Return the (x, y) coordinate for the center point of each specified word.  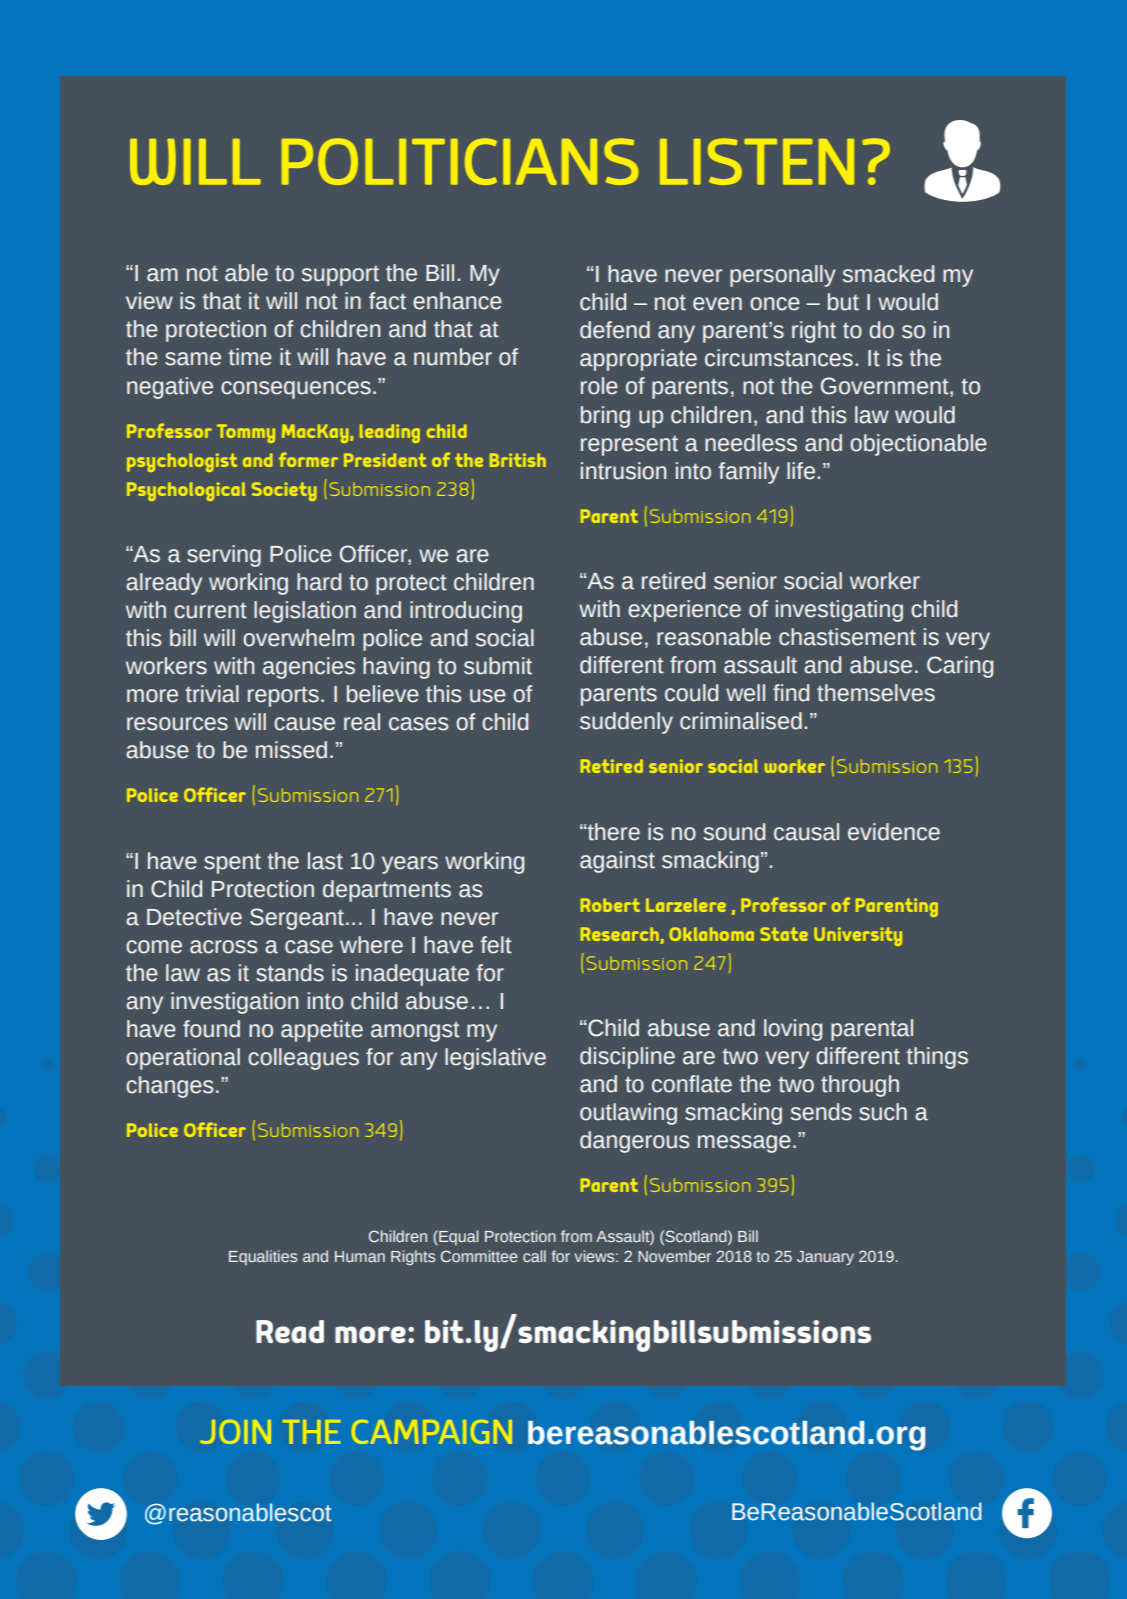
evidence (894, 832)
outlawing (628, 1114)
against (617, 862)
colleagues (303, 1059)
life (801, 471)
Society (284, 491)
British (518, 460)
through (860, 1086)
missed (291, 750)
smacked (888, 274)
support (340, 275)
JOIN (236, 1432)
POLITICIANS (460, 161)
